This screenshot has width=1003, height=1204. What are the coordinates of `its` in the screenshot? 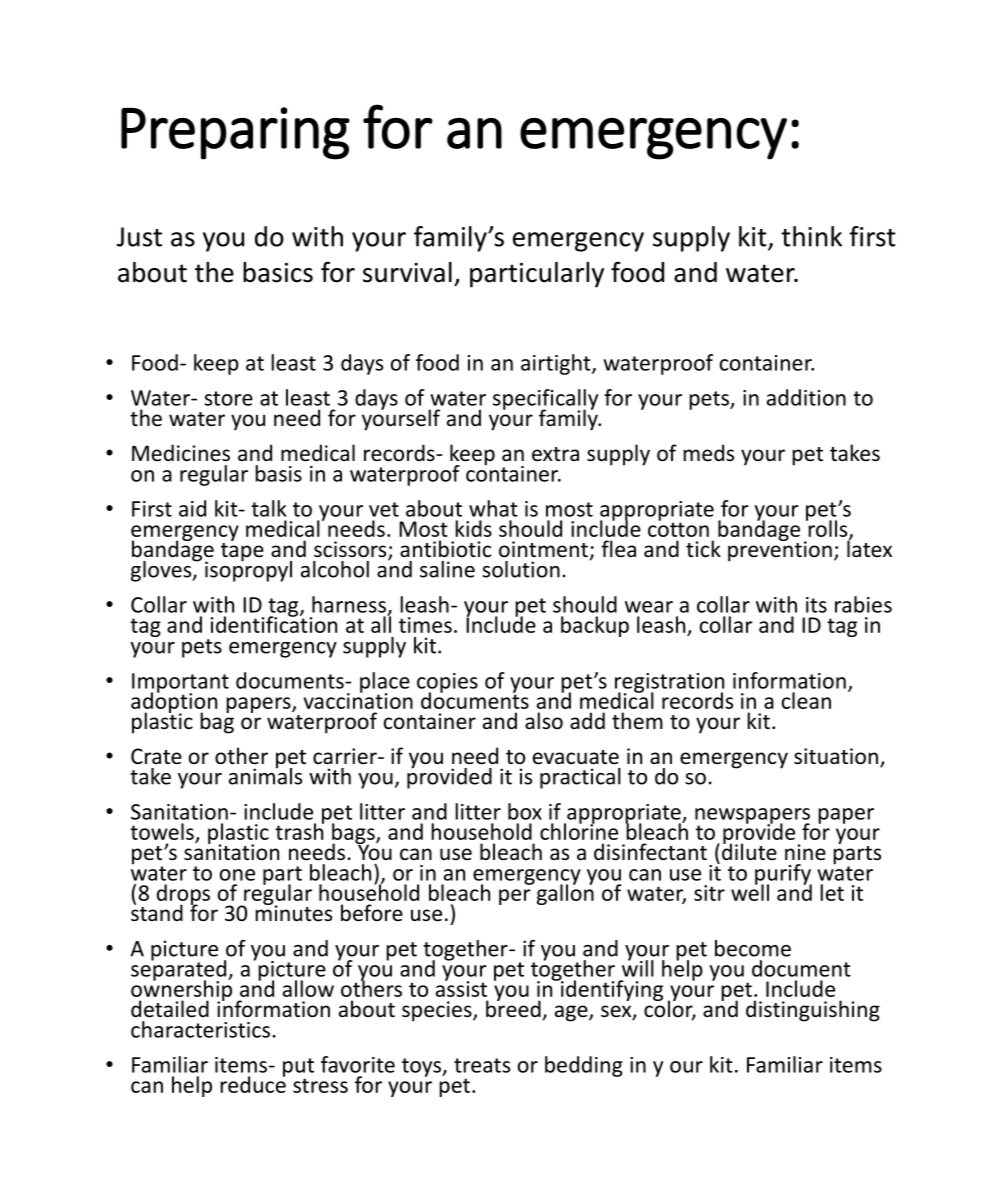 It's located at (816, 605).
